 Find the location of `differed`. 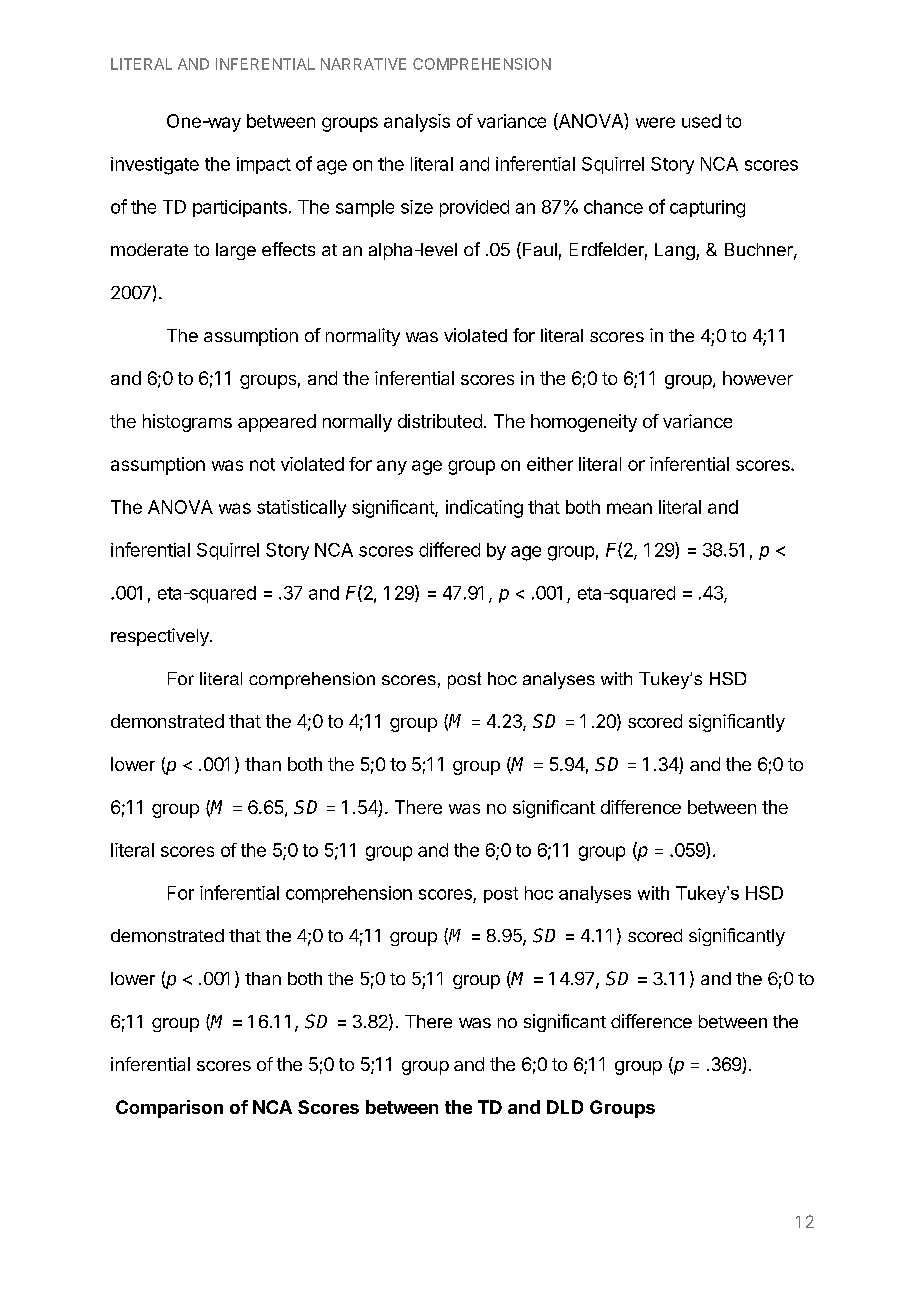

differed is located at coordinates (449, 549).
